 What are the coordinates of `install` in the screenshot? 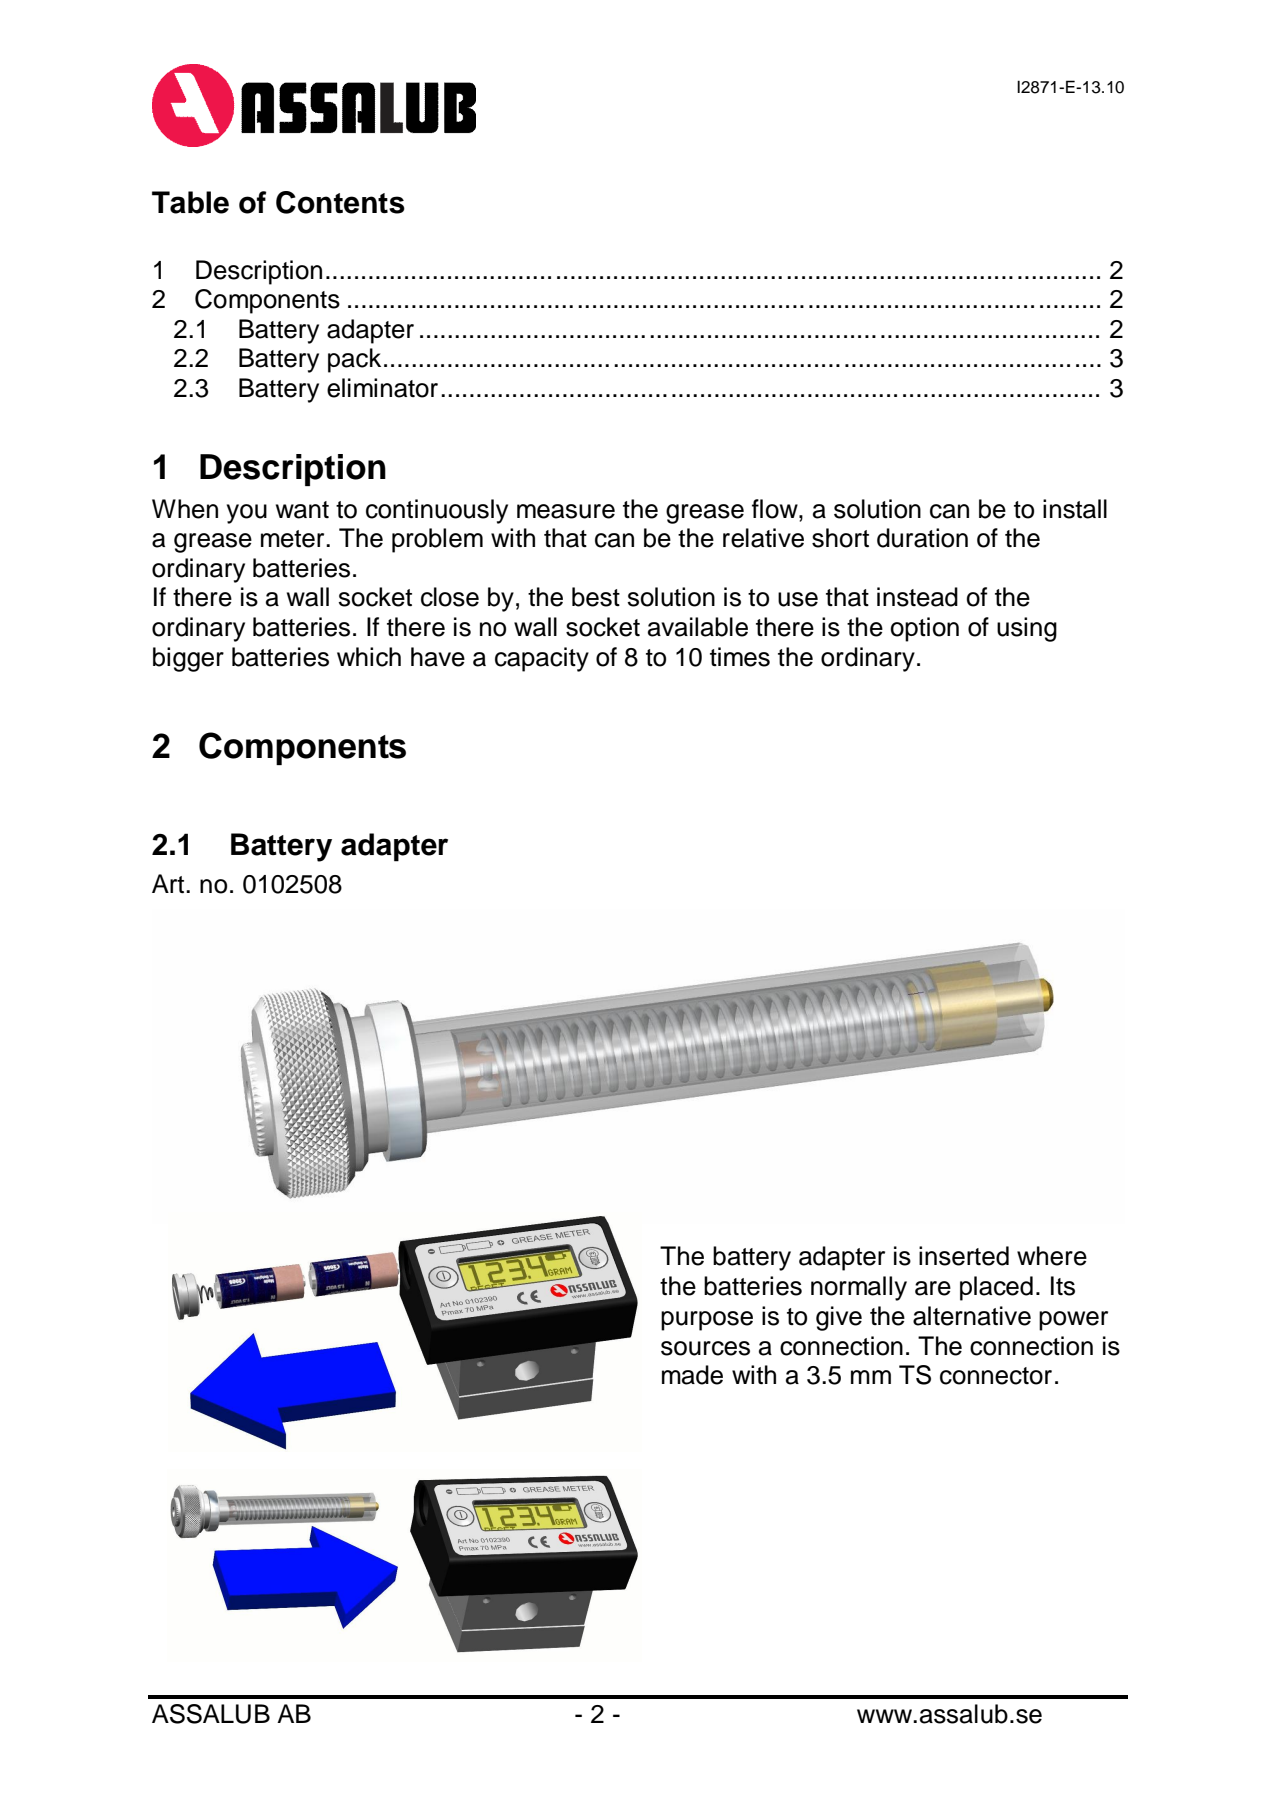 It's located at (1075, 509).
